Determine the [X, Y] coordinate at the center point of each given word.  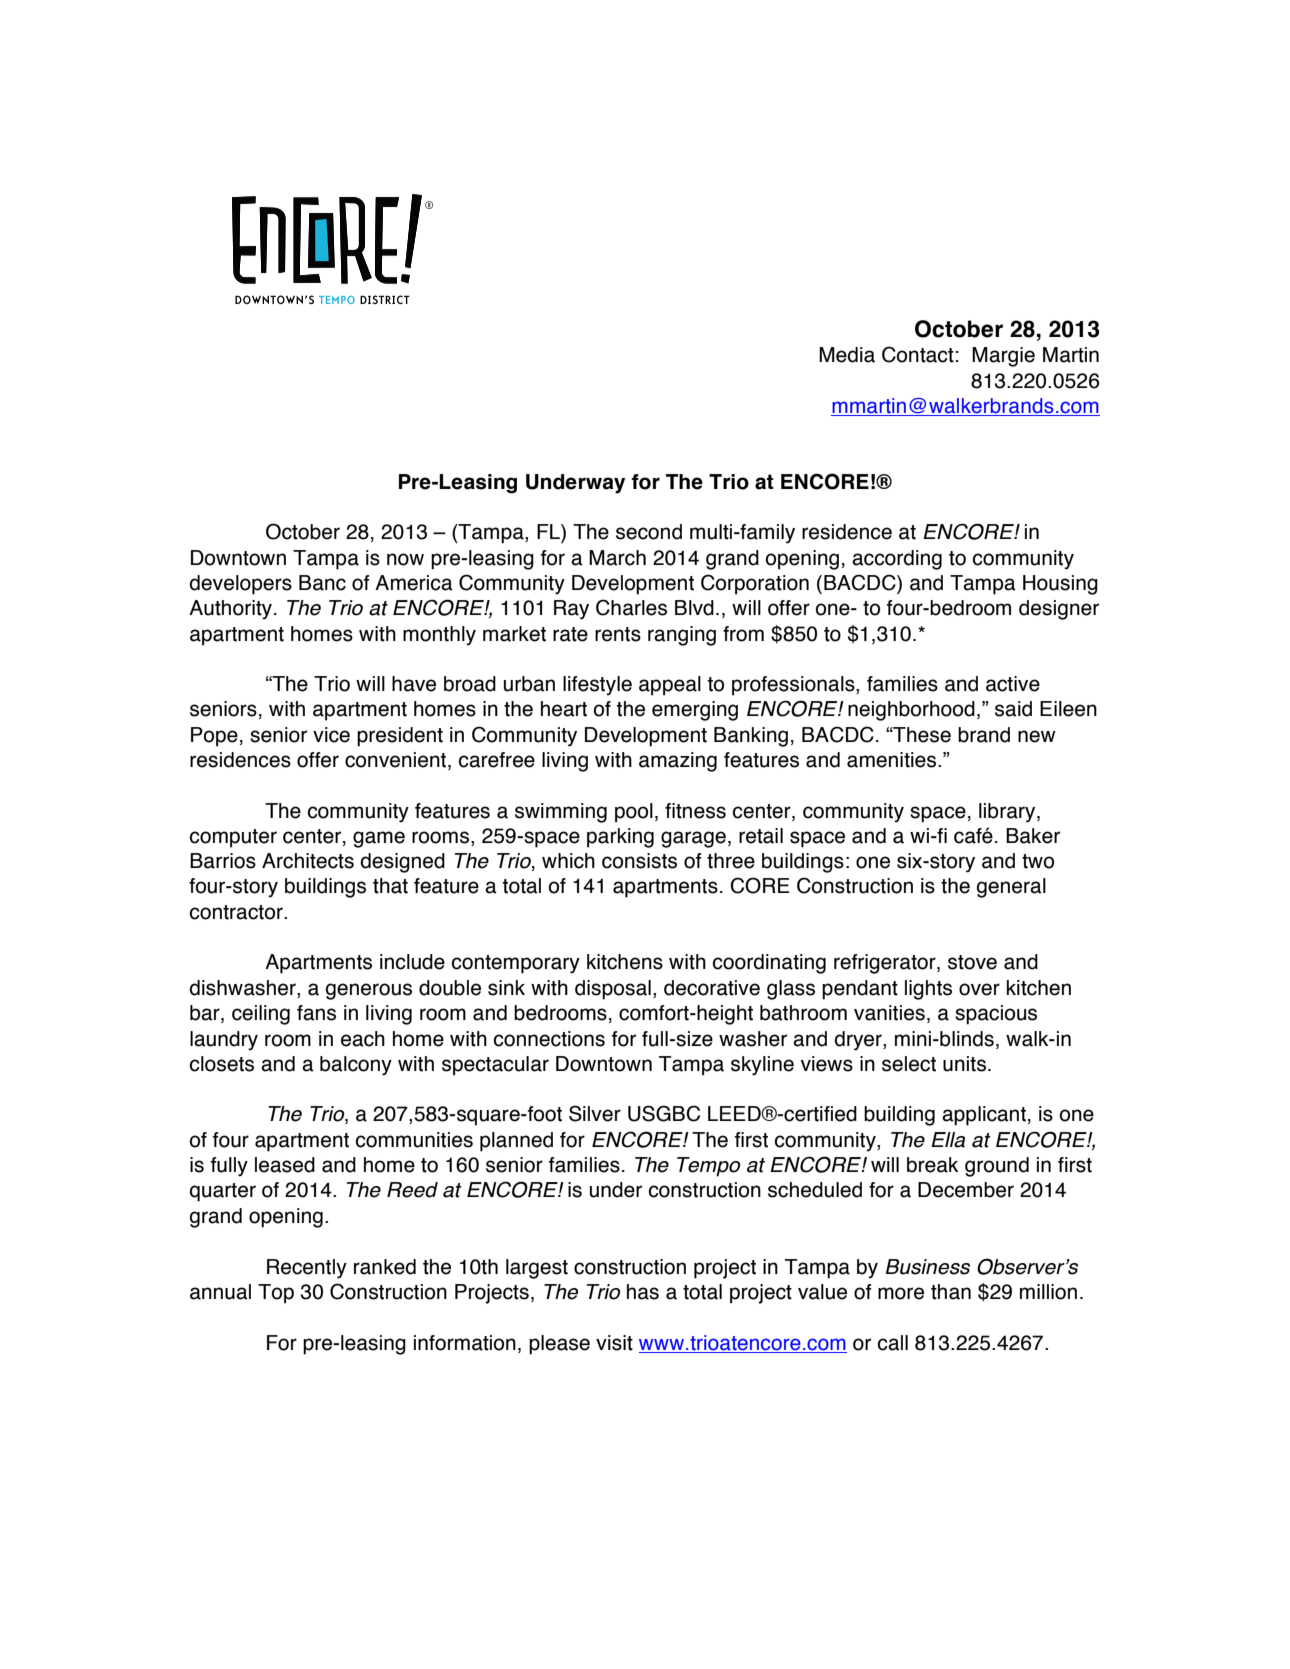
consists [639, 861]
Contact [918, 354]
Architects [308, 861]
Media [847, 355]
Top [276, 1294]
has [643, 1292]
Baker [1033, 836]
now [405, 559]
